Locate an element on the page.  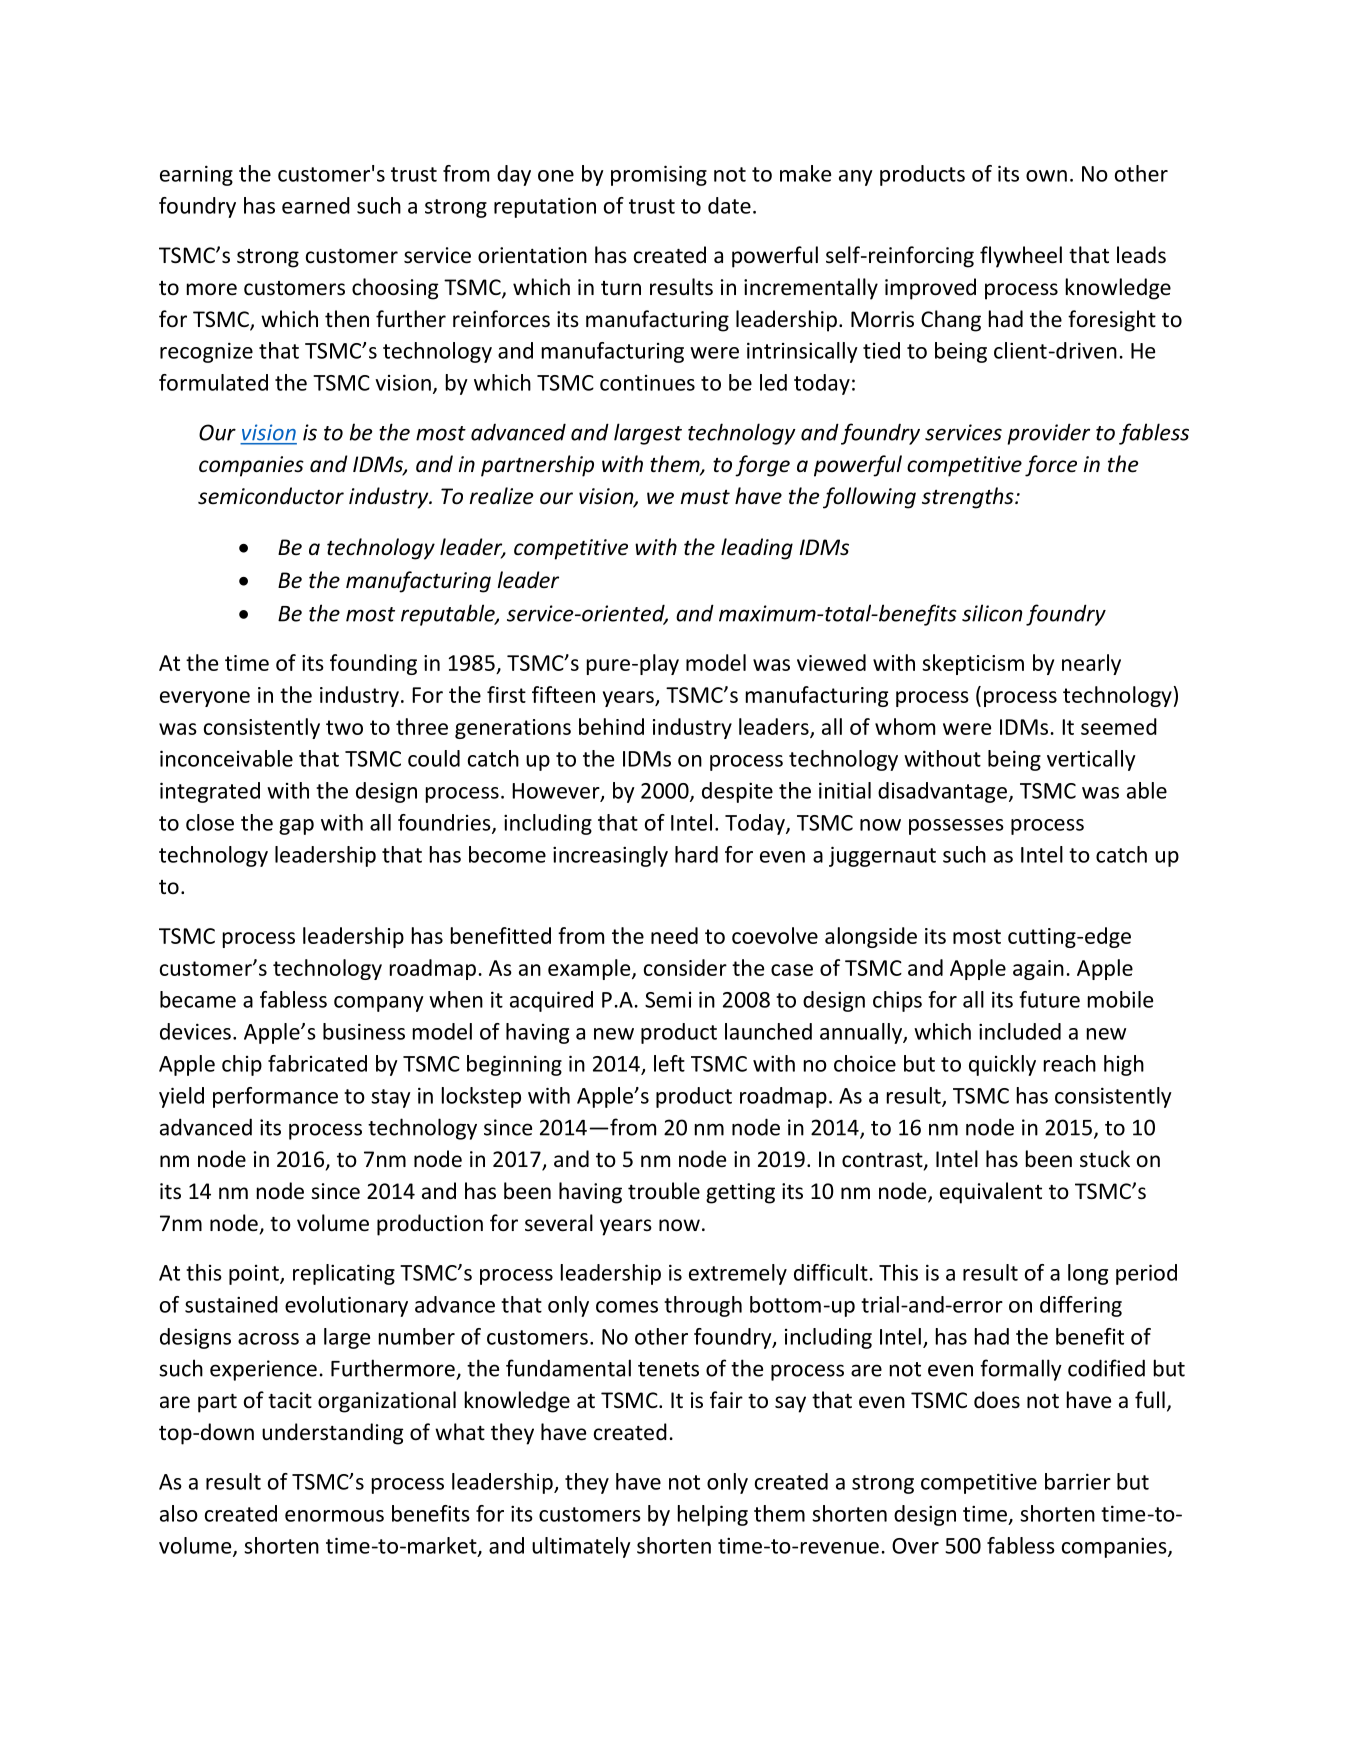
promising is located at coordinates (659, 175).
